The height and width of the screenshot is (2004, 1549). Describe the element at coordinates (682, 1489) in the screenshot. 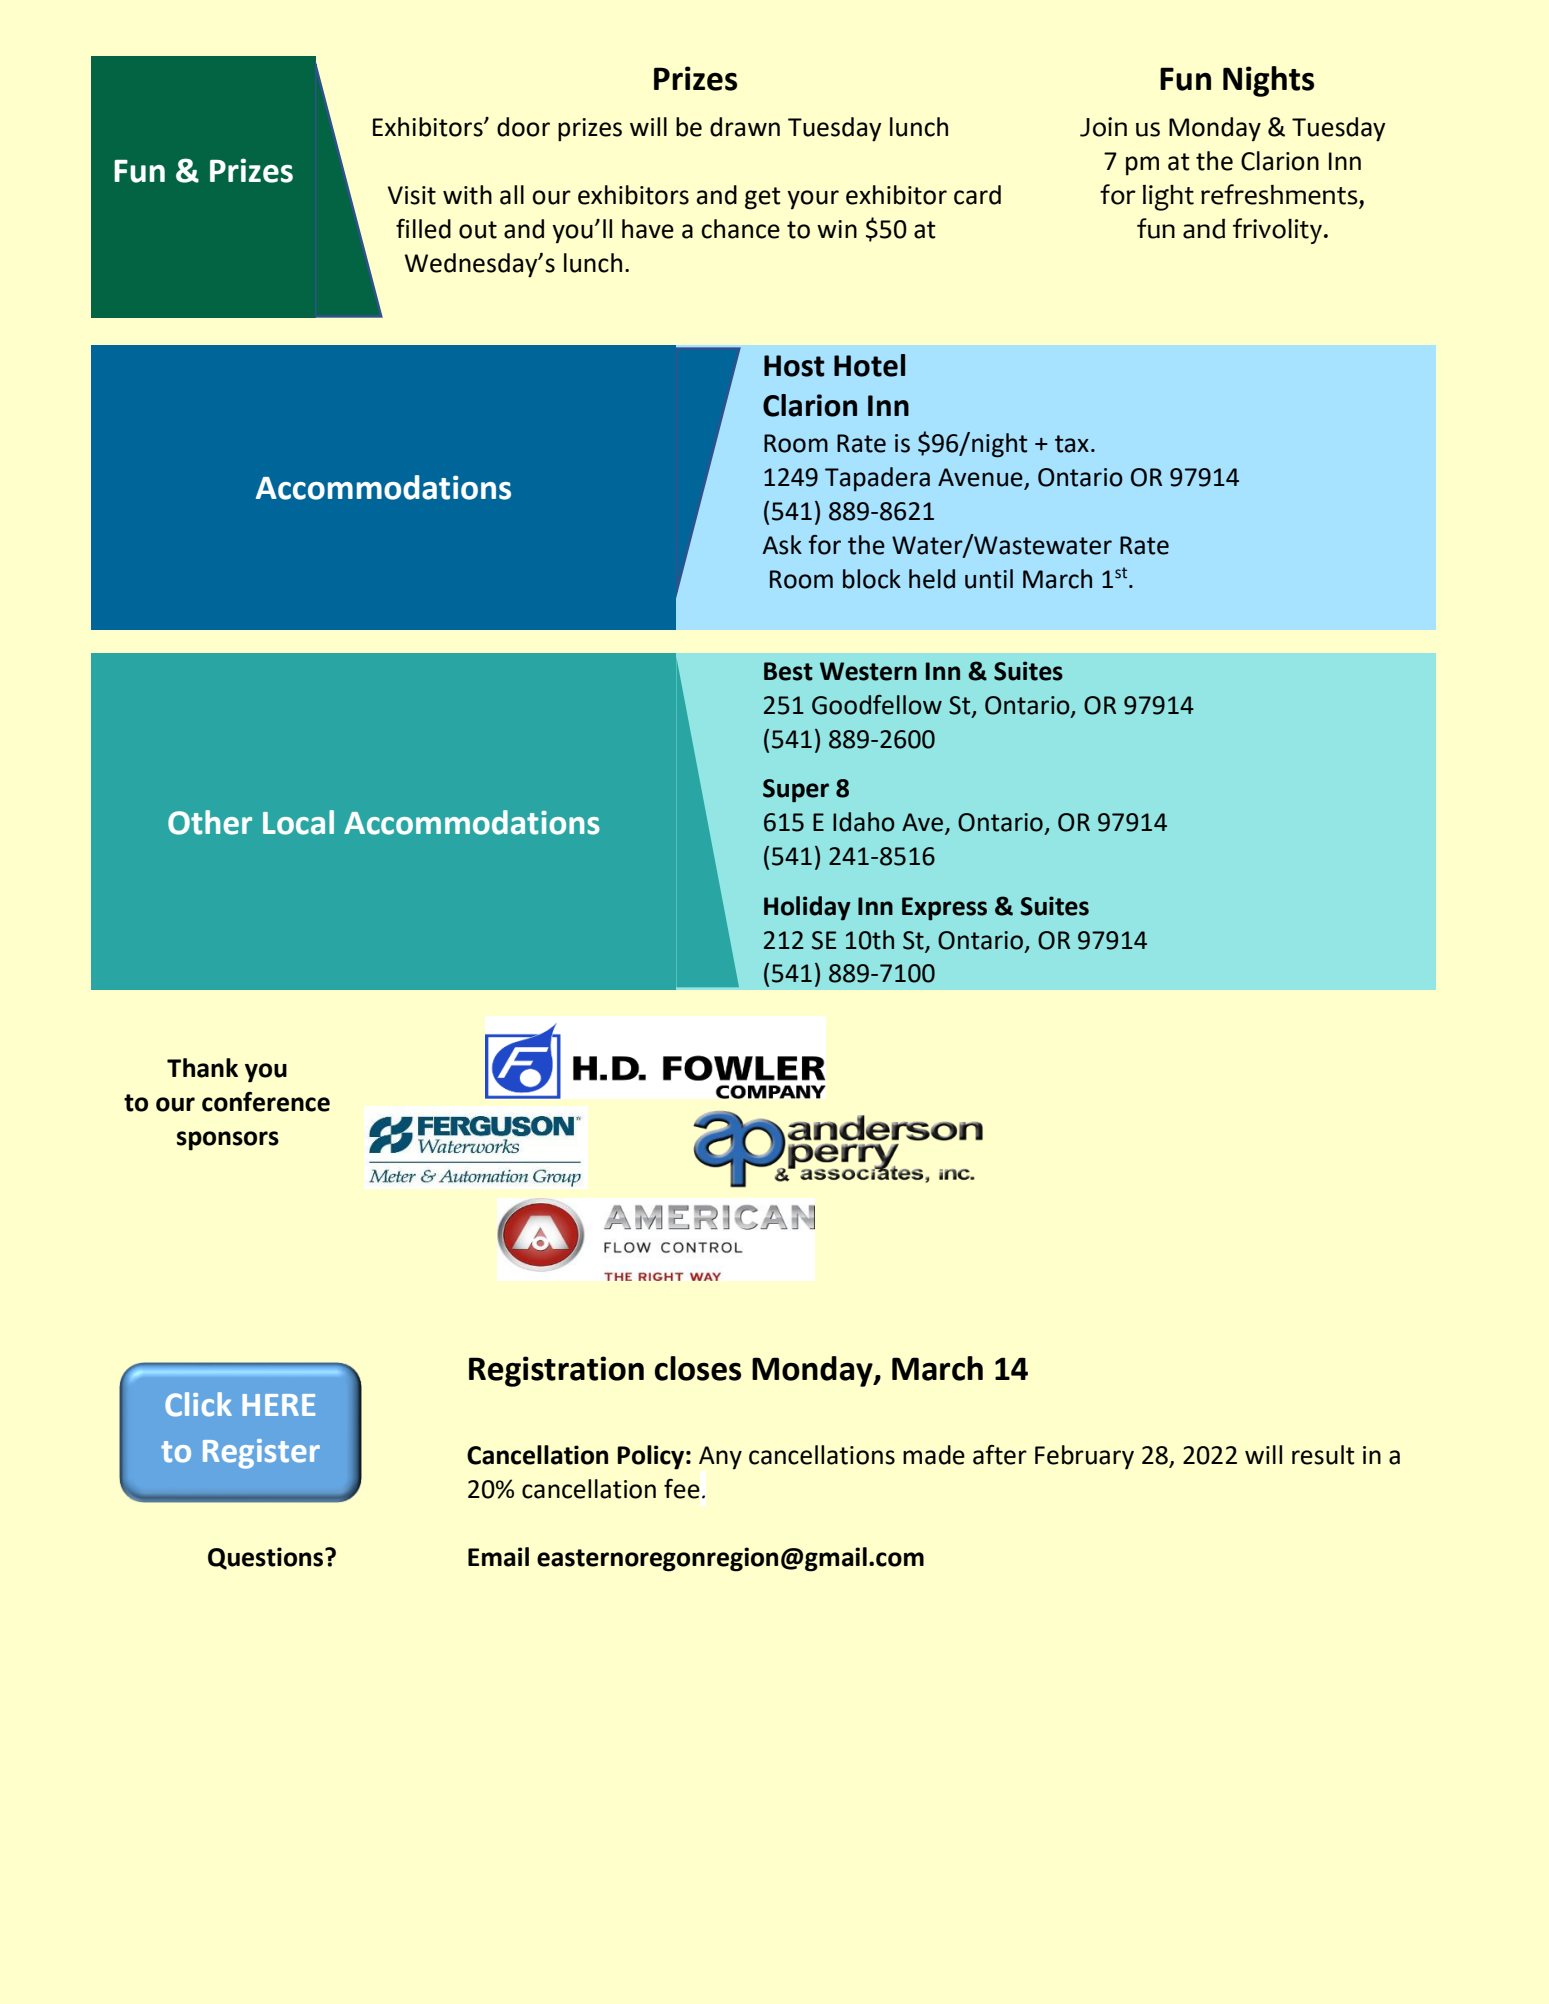

I see `fee` at that location.
